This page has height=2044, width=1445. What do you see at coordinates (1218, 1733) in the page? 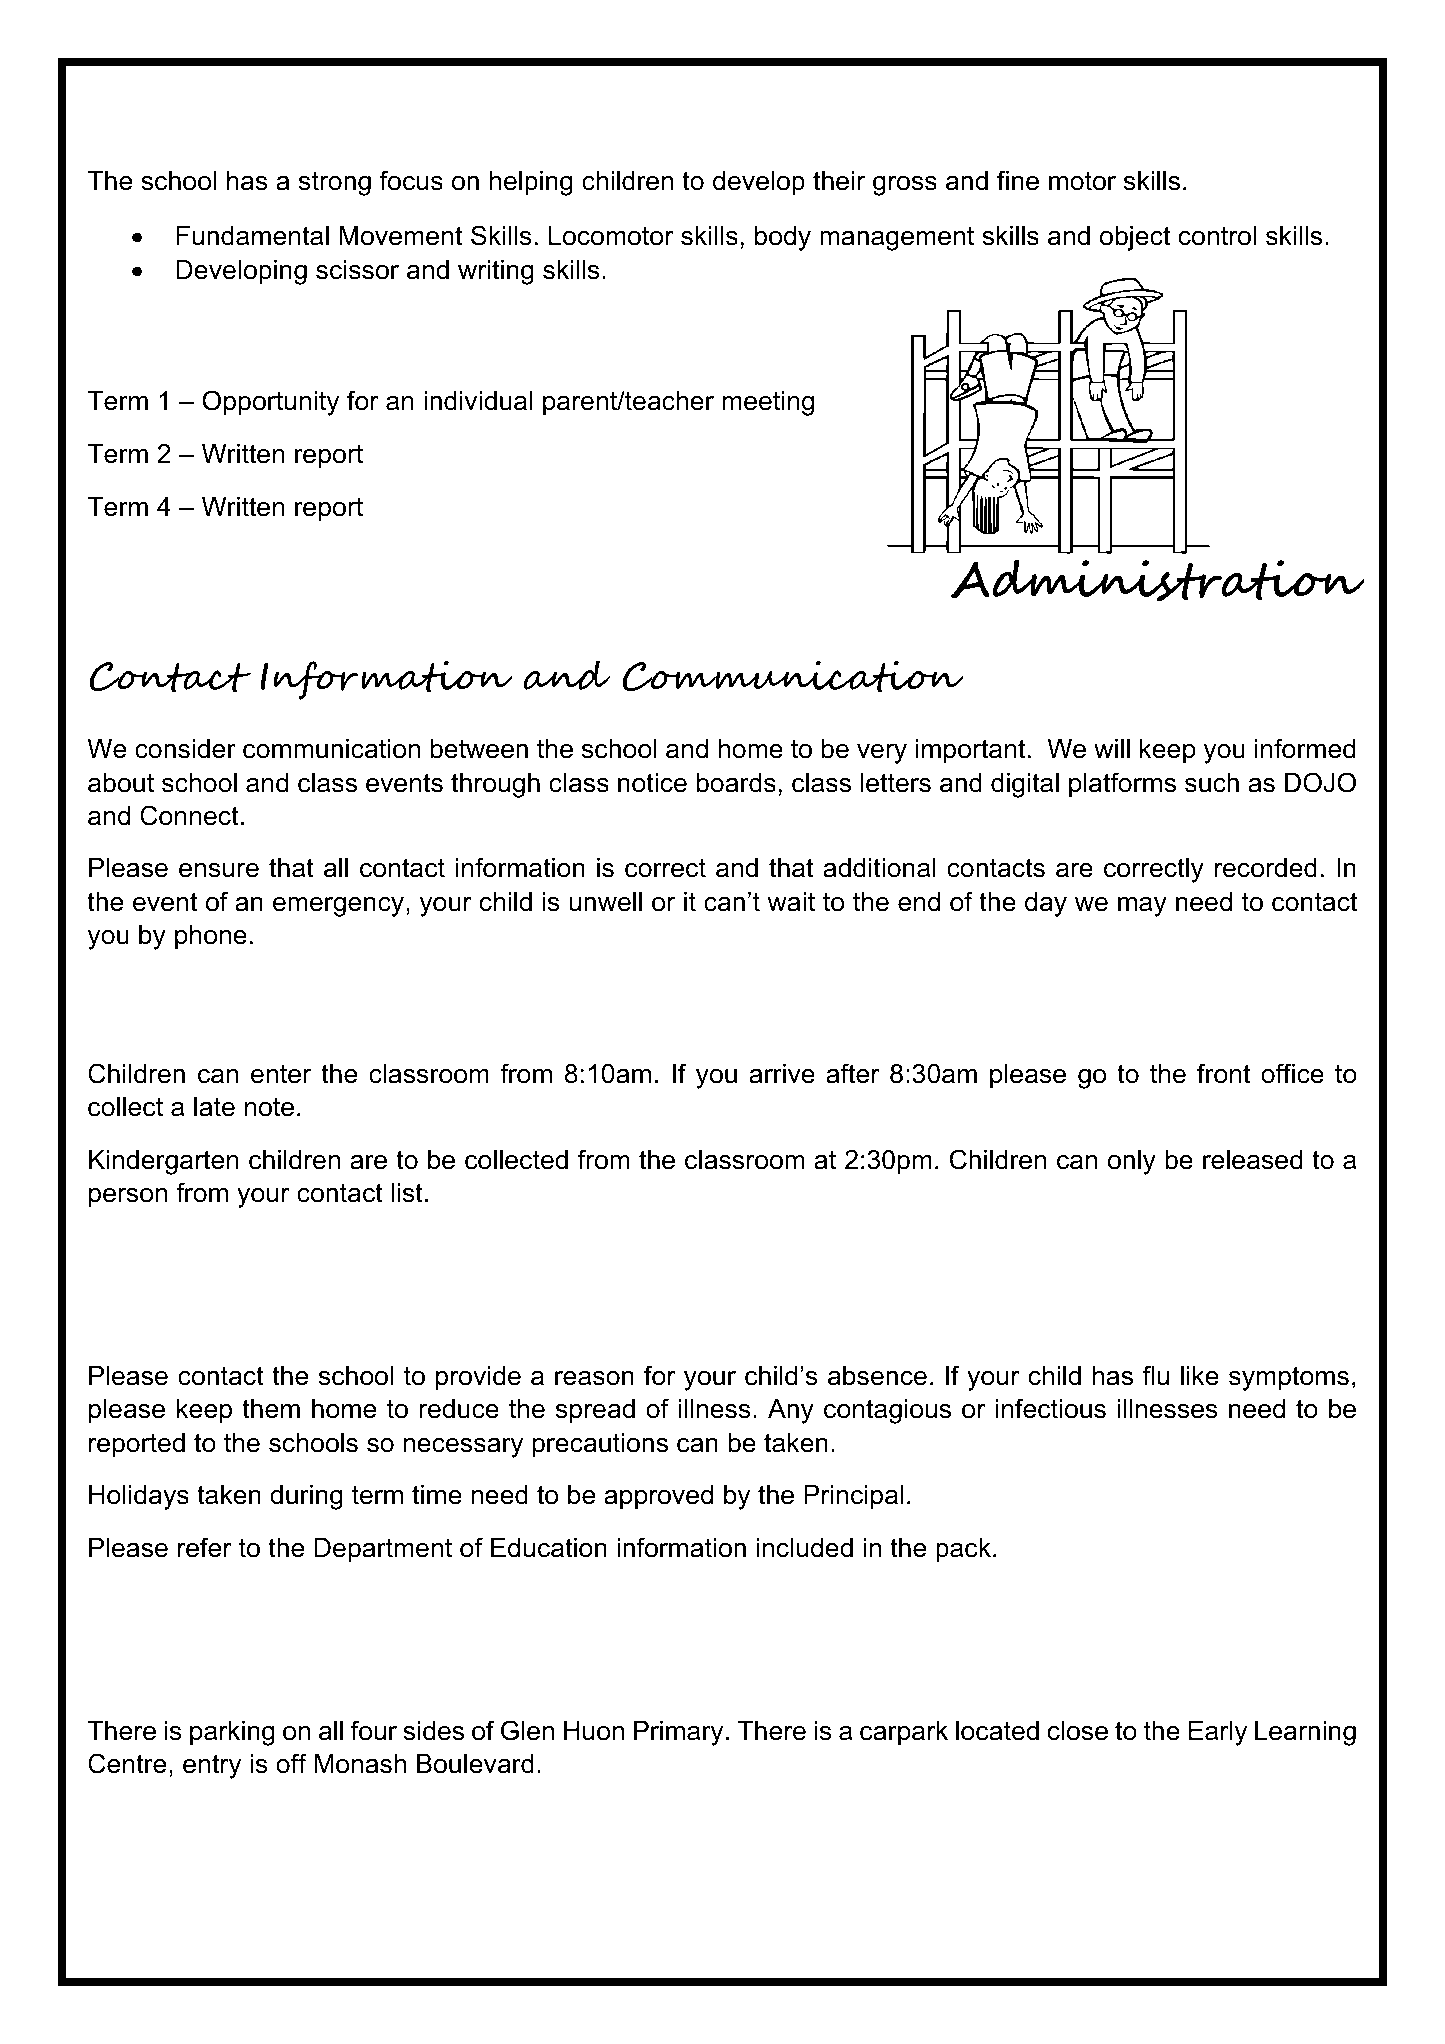
I see `Early` at bounding box center [1218, 1733].
